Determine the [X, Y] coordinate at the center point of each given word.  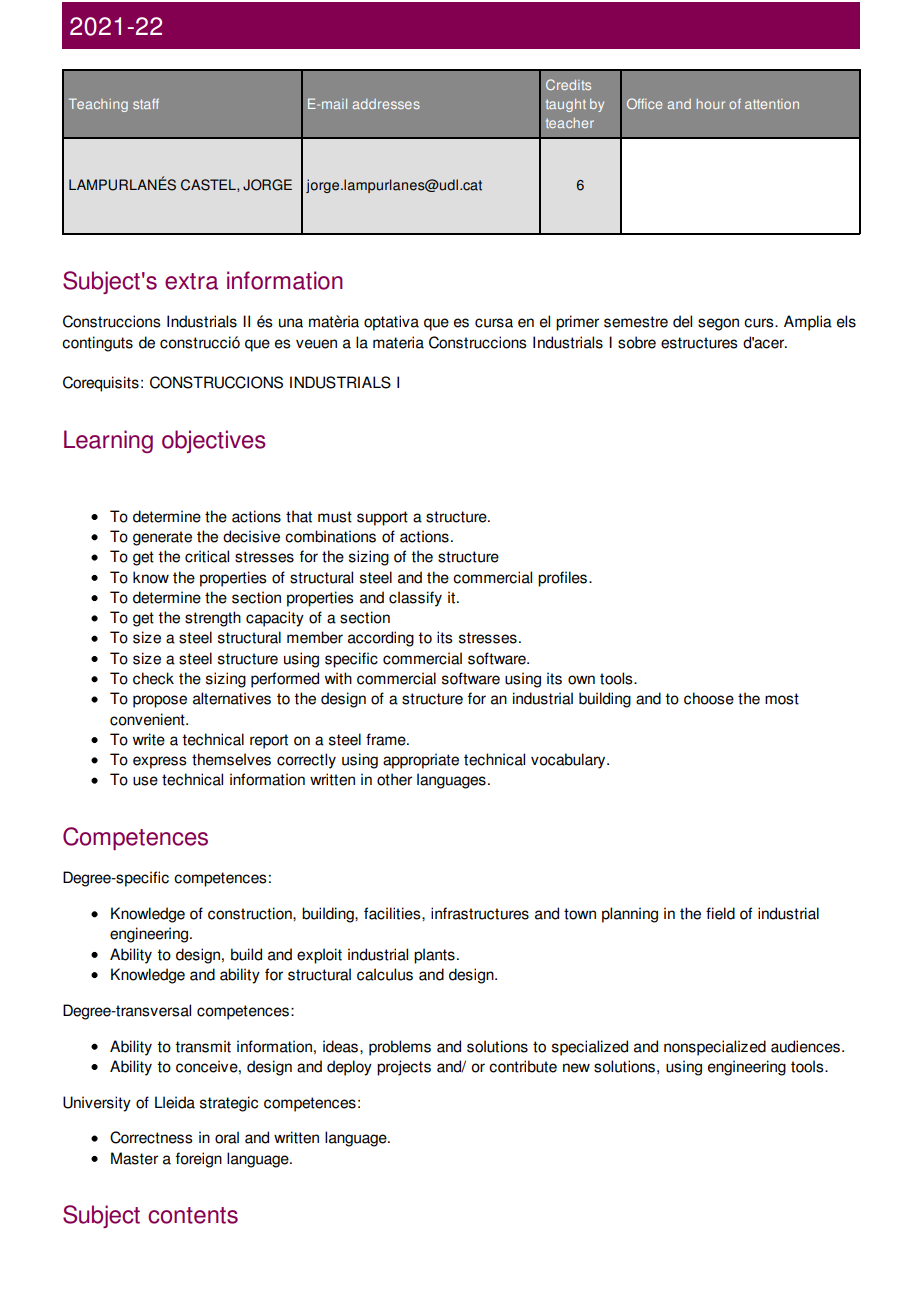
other [394, 779]
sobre [637, 342]
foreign [199, 1160]
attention [772, 104]
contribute [523, 1066]
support [382, 518]
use [145, 781]
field [720, 913]
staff [146, 103]
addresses [386, 104]
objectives [214, 441]
